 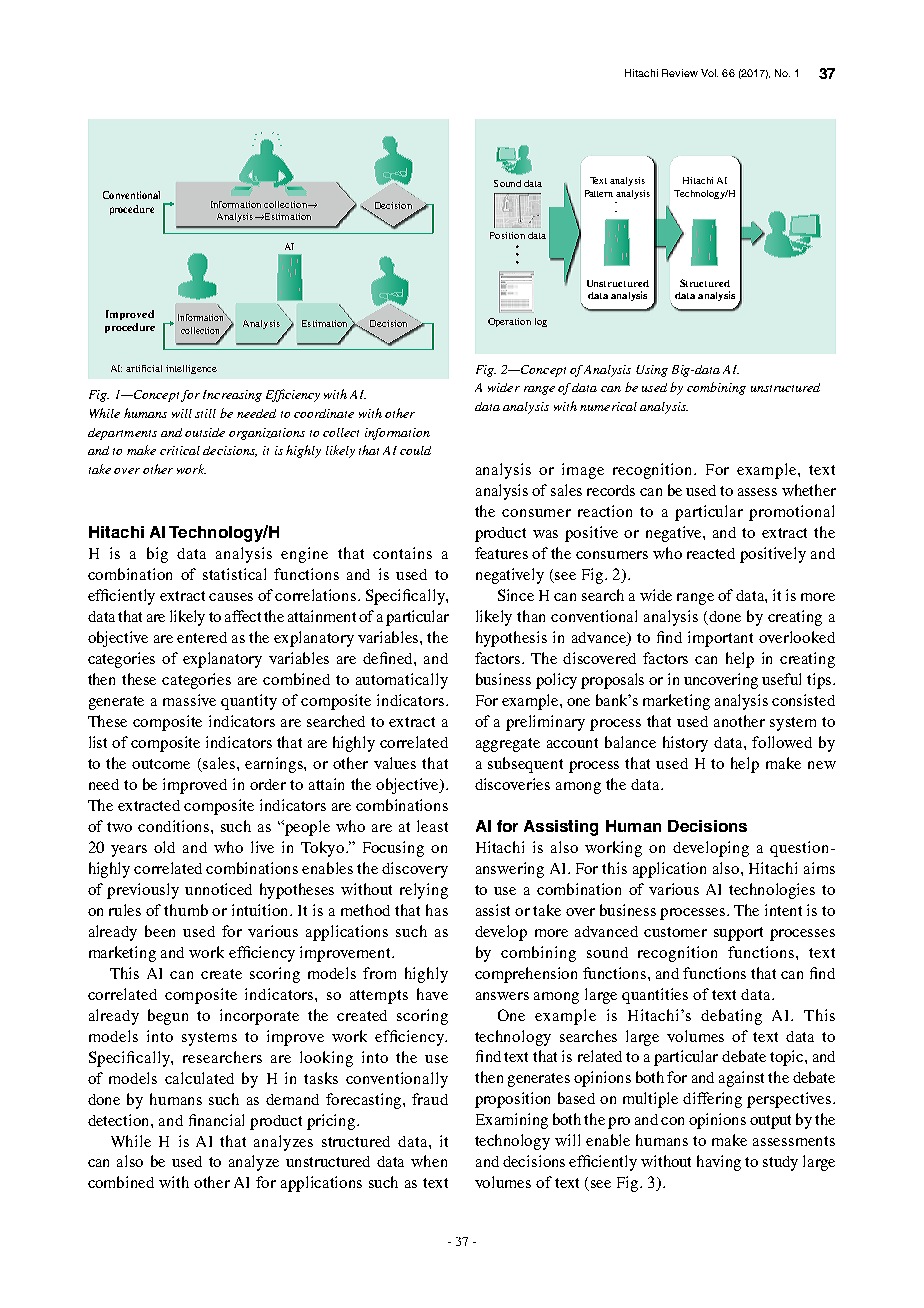 I want to click on unnoticed, so click(x=218, y=889).
